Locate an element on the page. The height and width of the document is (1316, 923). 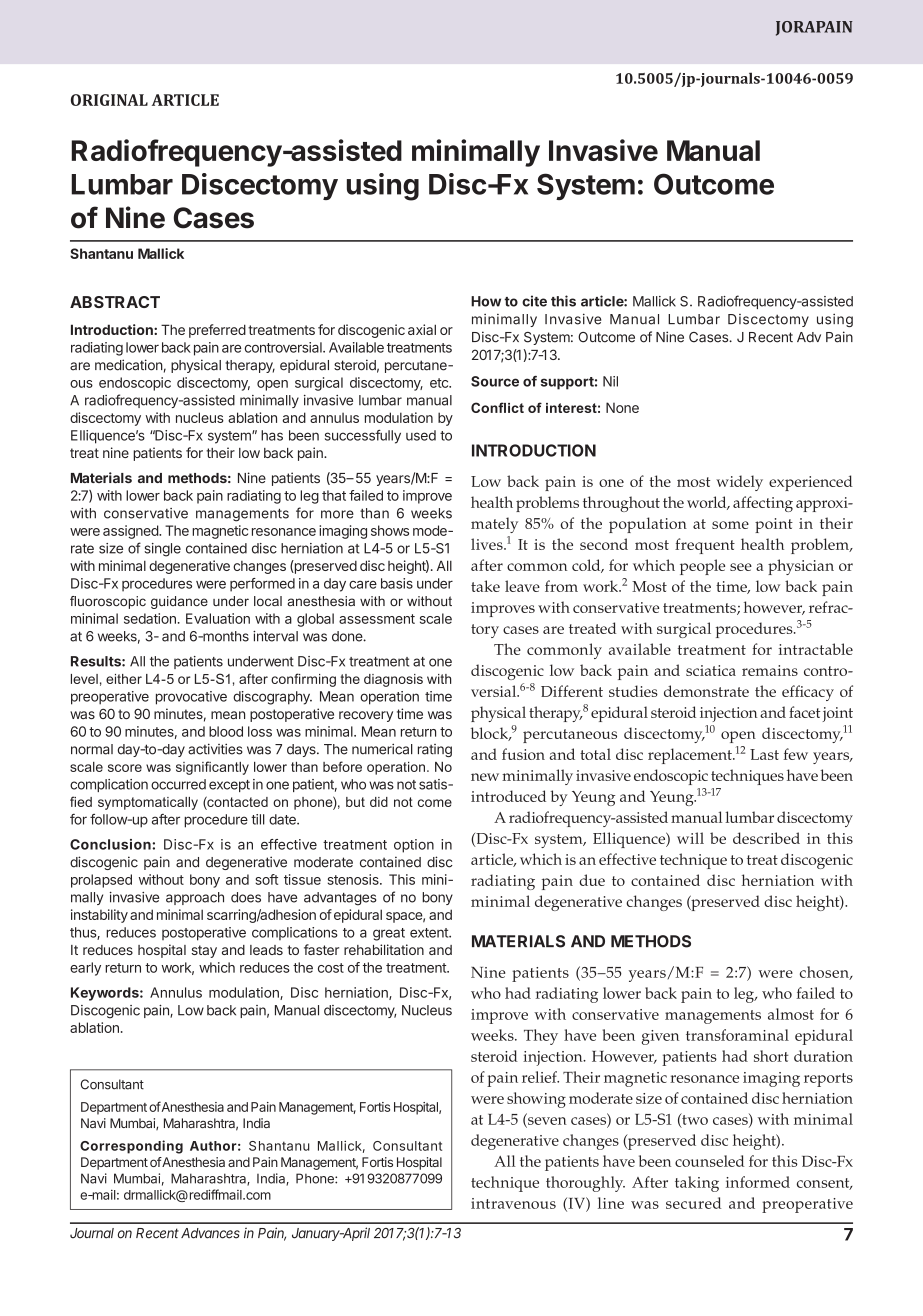
cite is located at coordinates (534, 301).
